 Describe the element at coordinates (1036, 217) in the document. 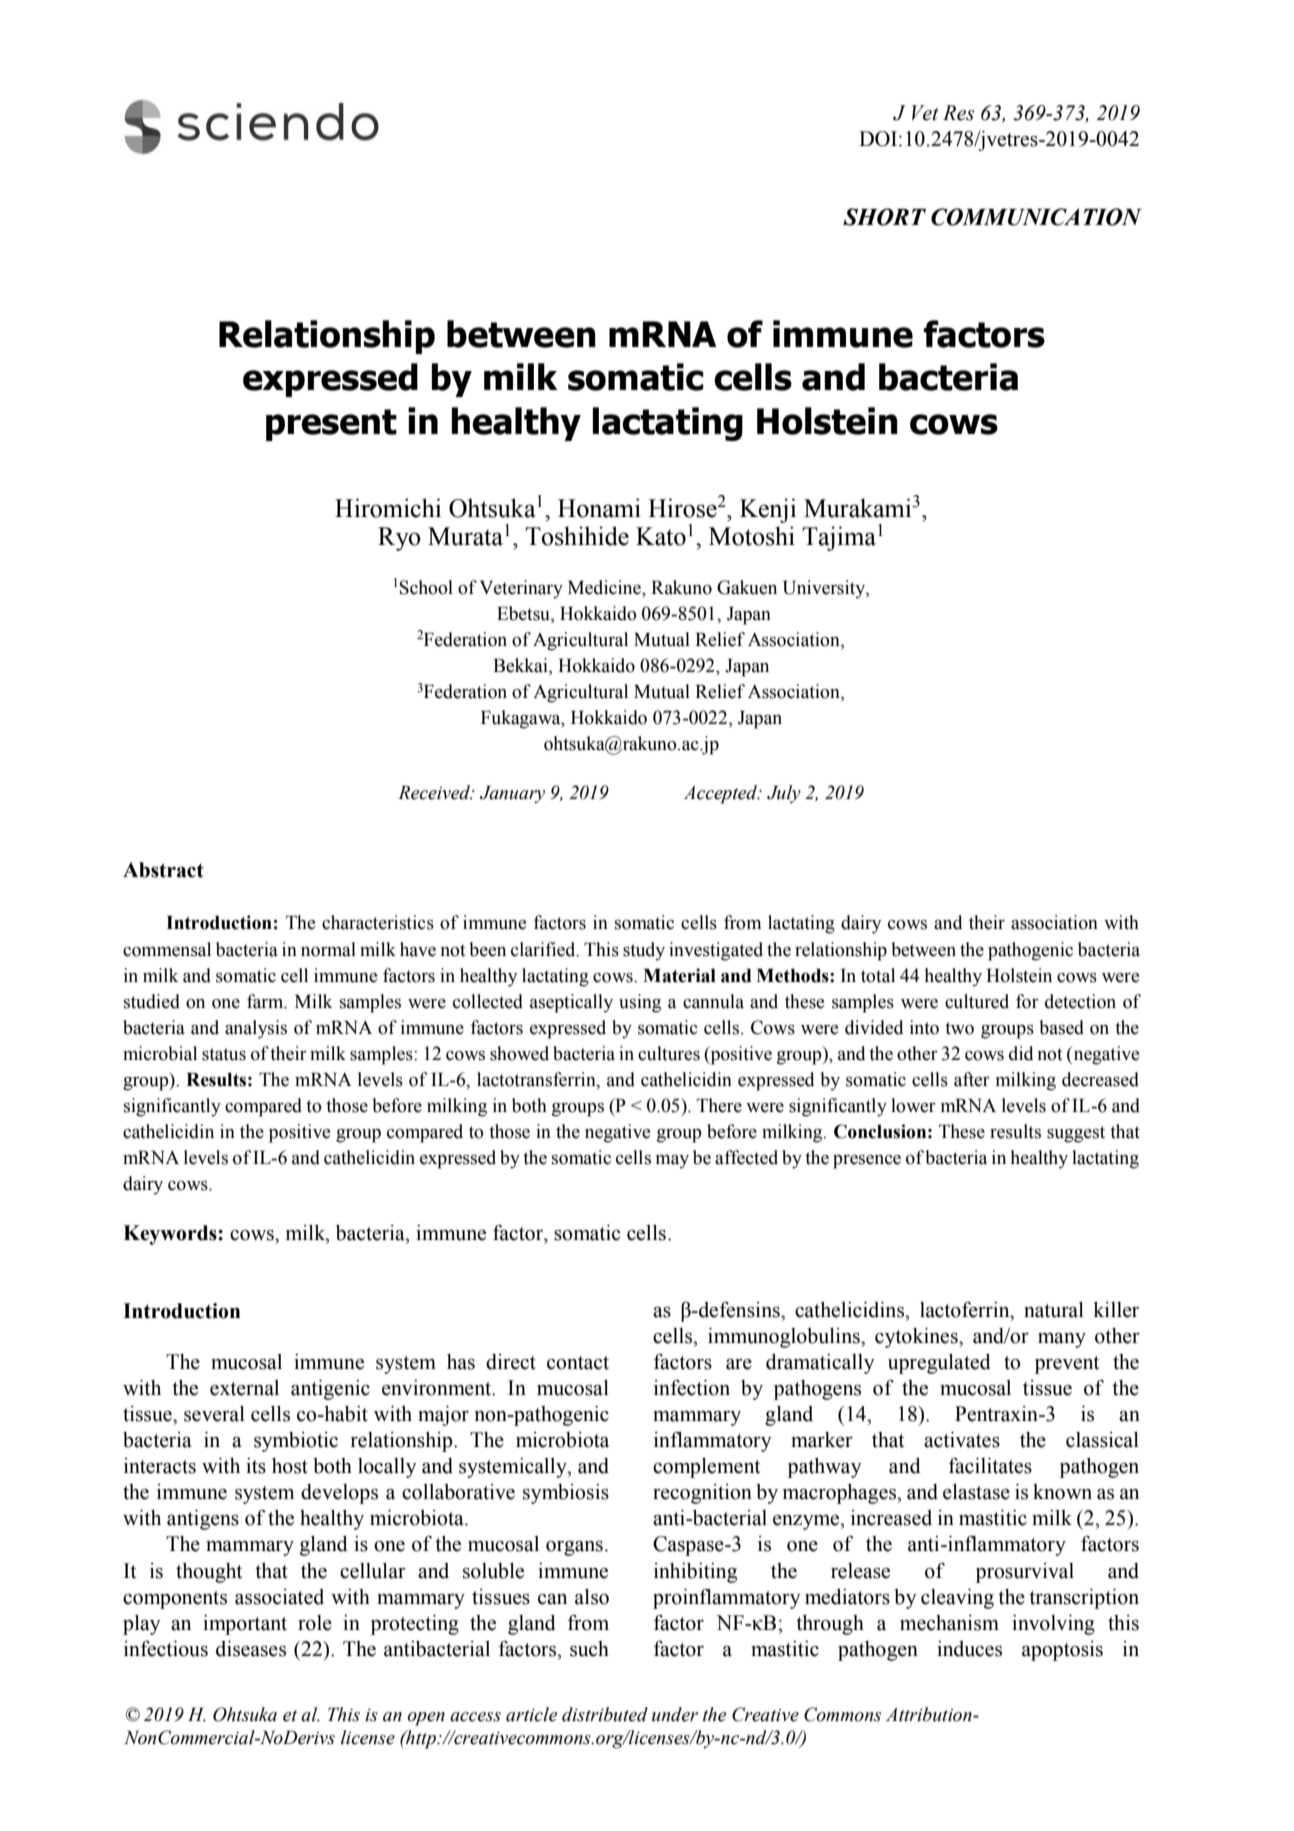

I see `COMMUNICATION` at that location.
